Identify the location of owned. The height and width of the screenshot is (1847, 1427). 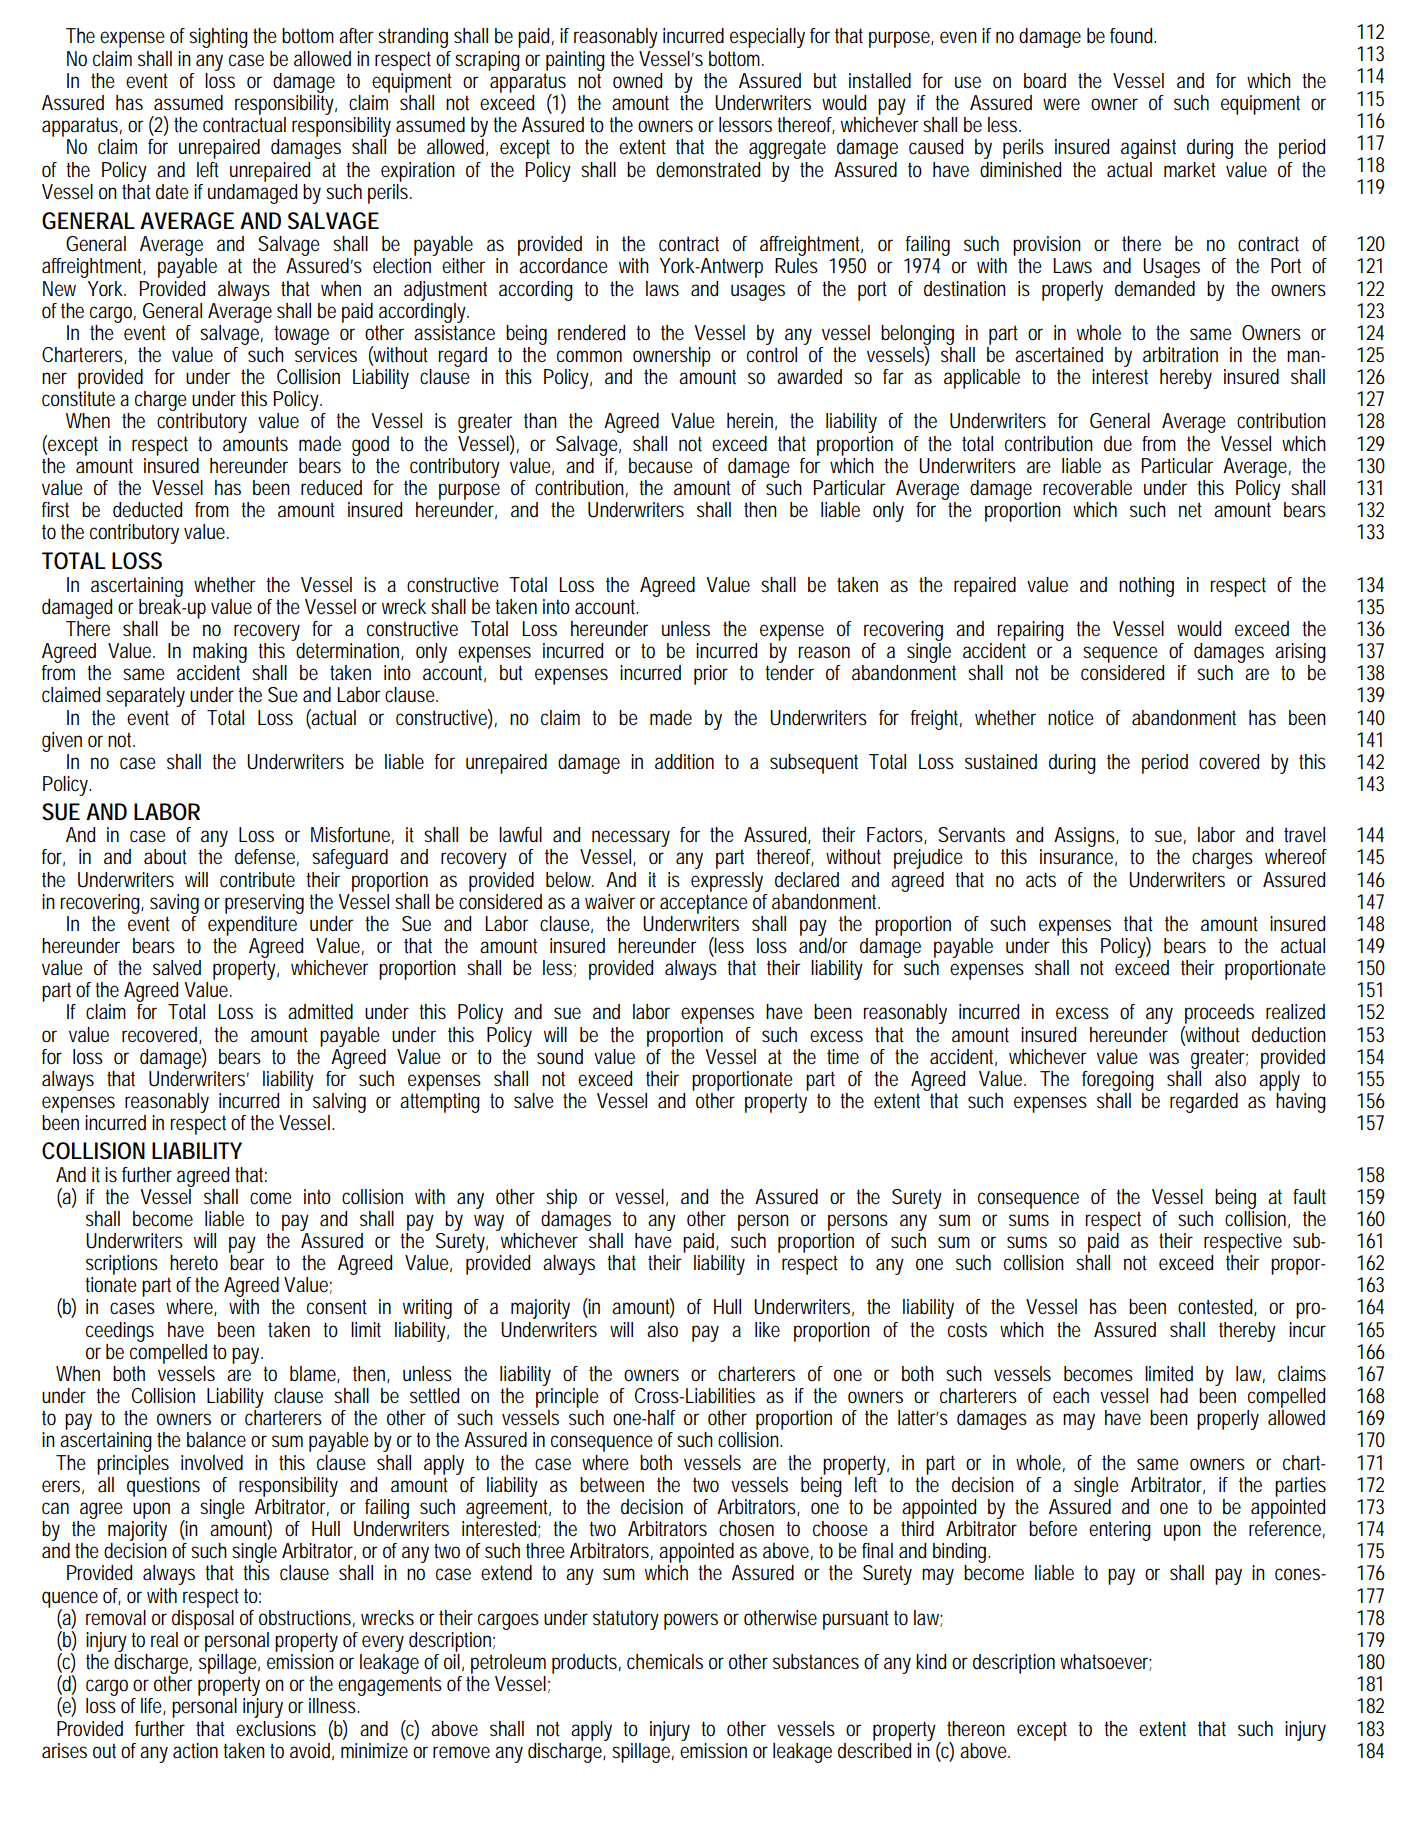
(637, 81).
